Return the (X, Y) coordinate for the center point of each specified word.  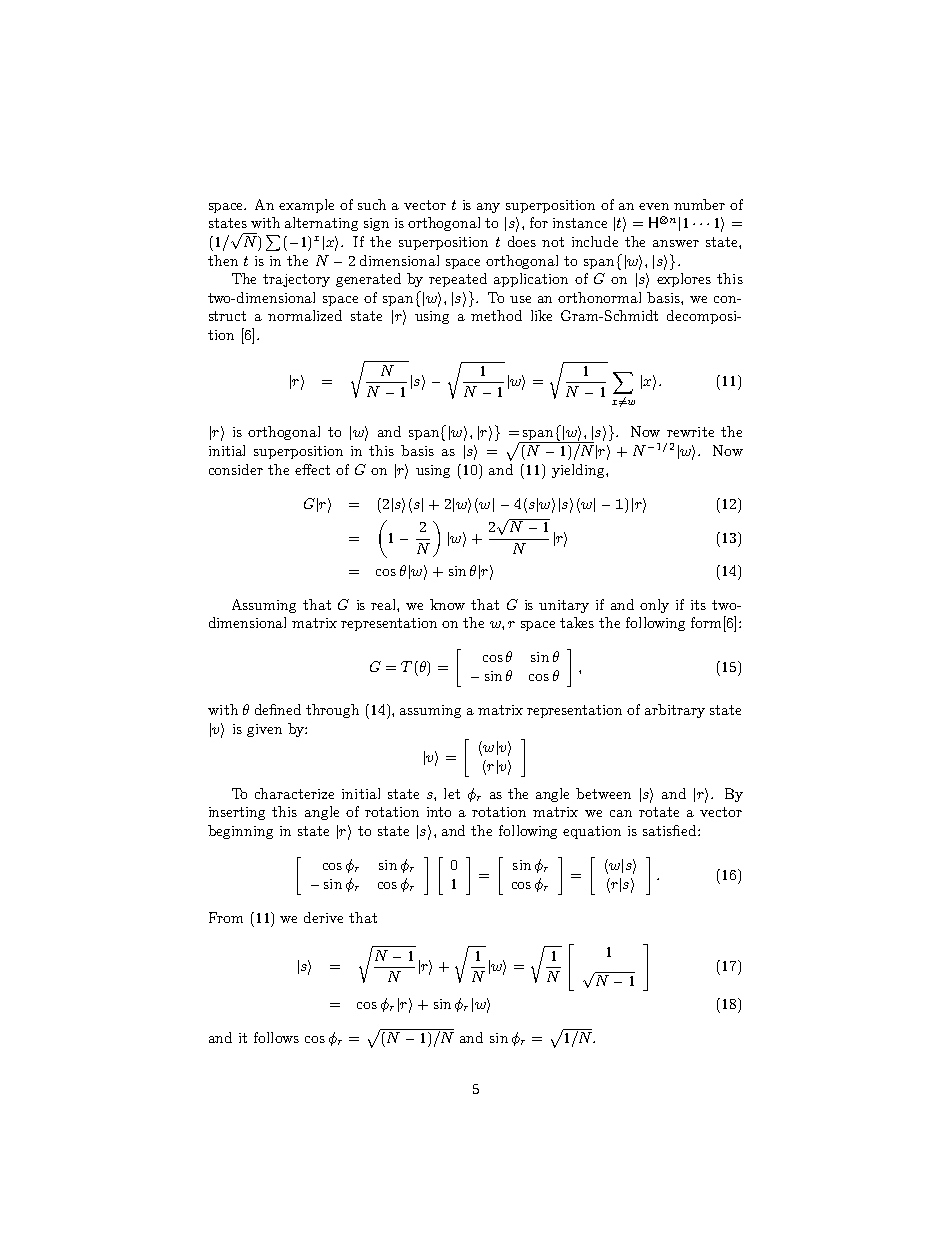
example (306, 206)
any (488, 208)
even (654, 206)
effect (312, 469)
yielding (579, 471)
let (452, 793)
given (264, 730)
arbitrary (675, 711)
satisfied (671, 830)
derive (323, 917)
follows (276, 1037)
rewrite (690, 432)
